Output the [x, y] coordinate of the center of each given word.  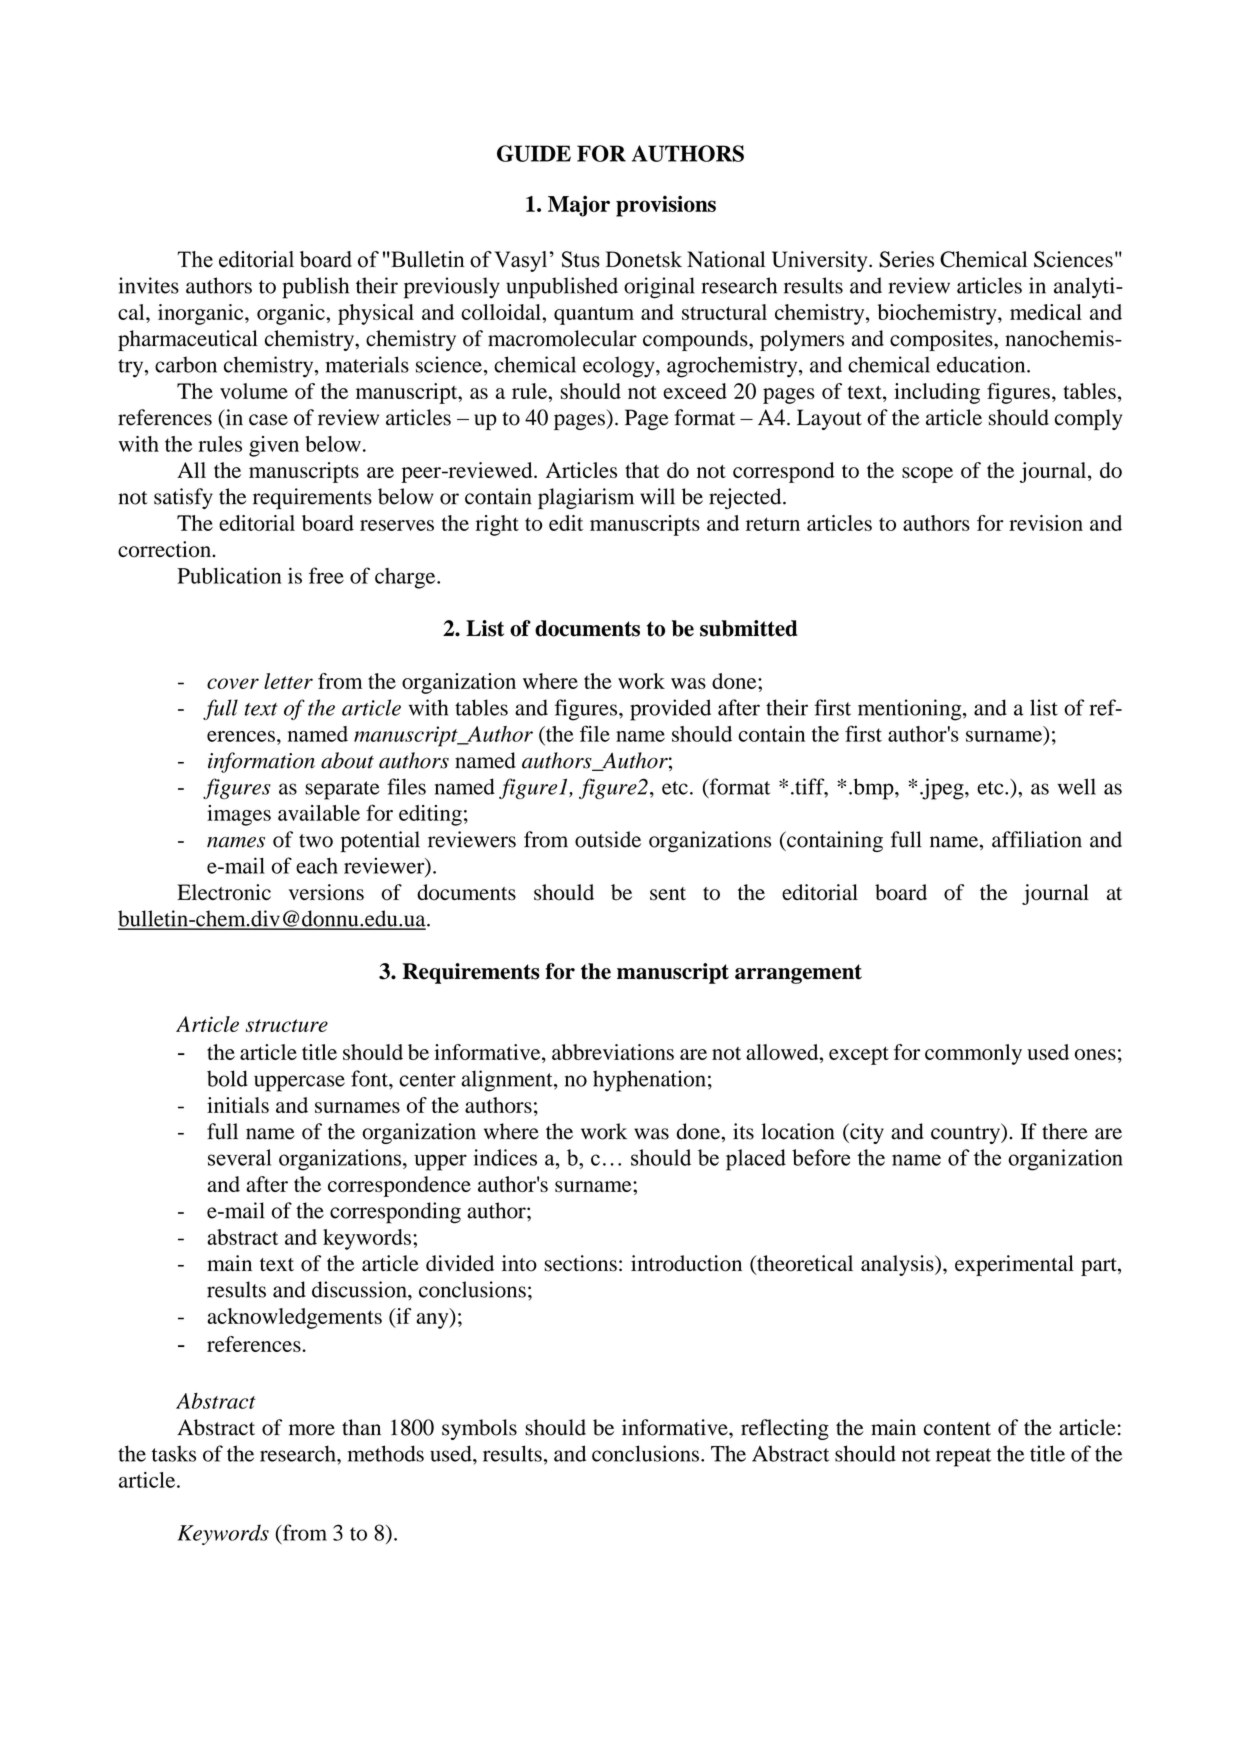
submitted [749, 628]
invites [149, 285]
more [312, 1430]
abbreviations [613, 1052]
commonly [973, 1054]
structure [286, 1025]
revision [1046, 523]
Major [579, 206]
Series [906, 259]
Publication [229, 575]
